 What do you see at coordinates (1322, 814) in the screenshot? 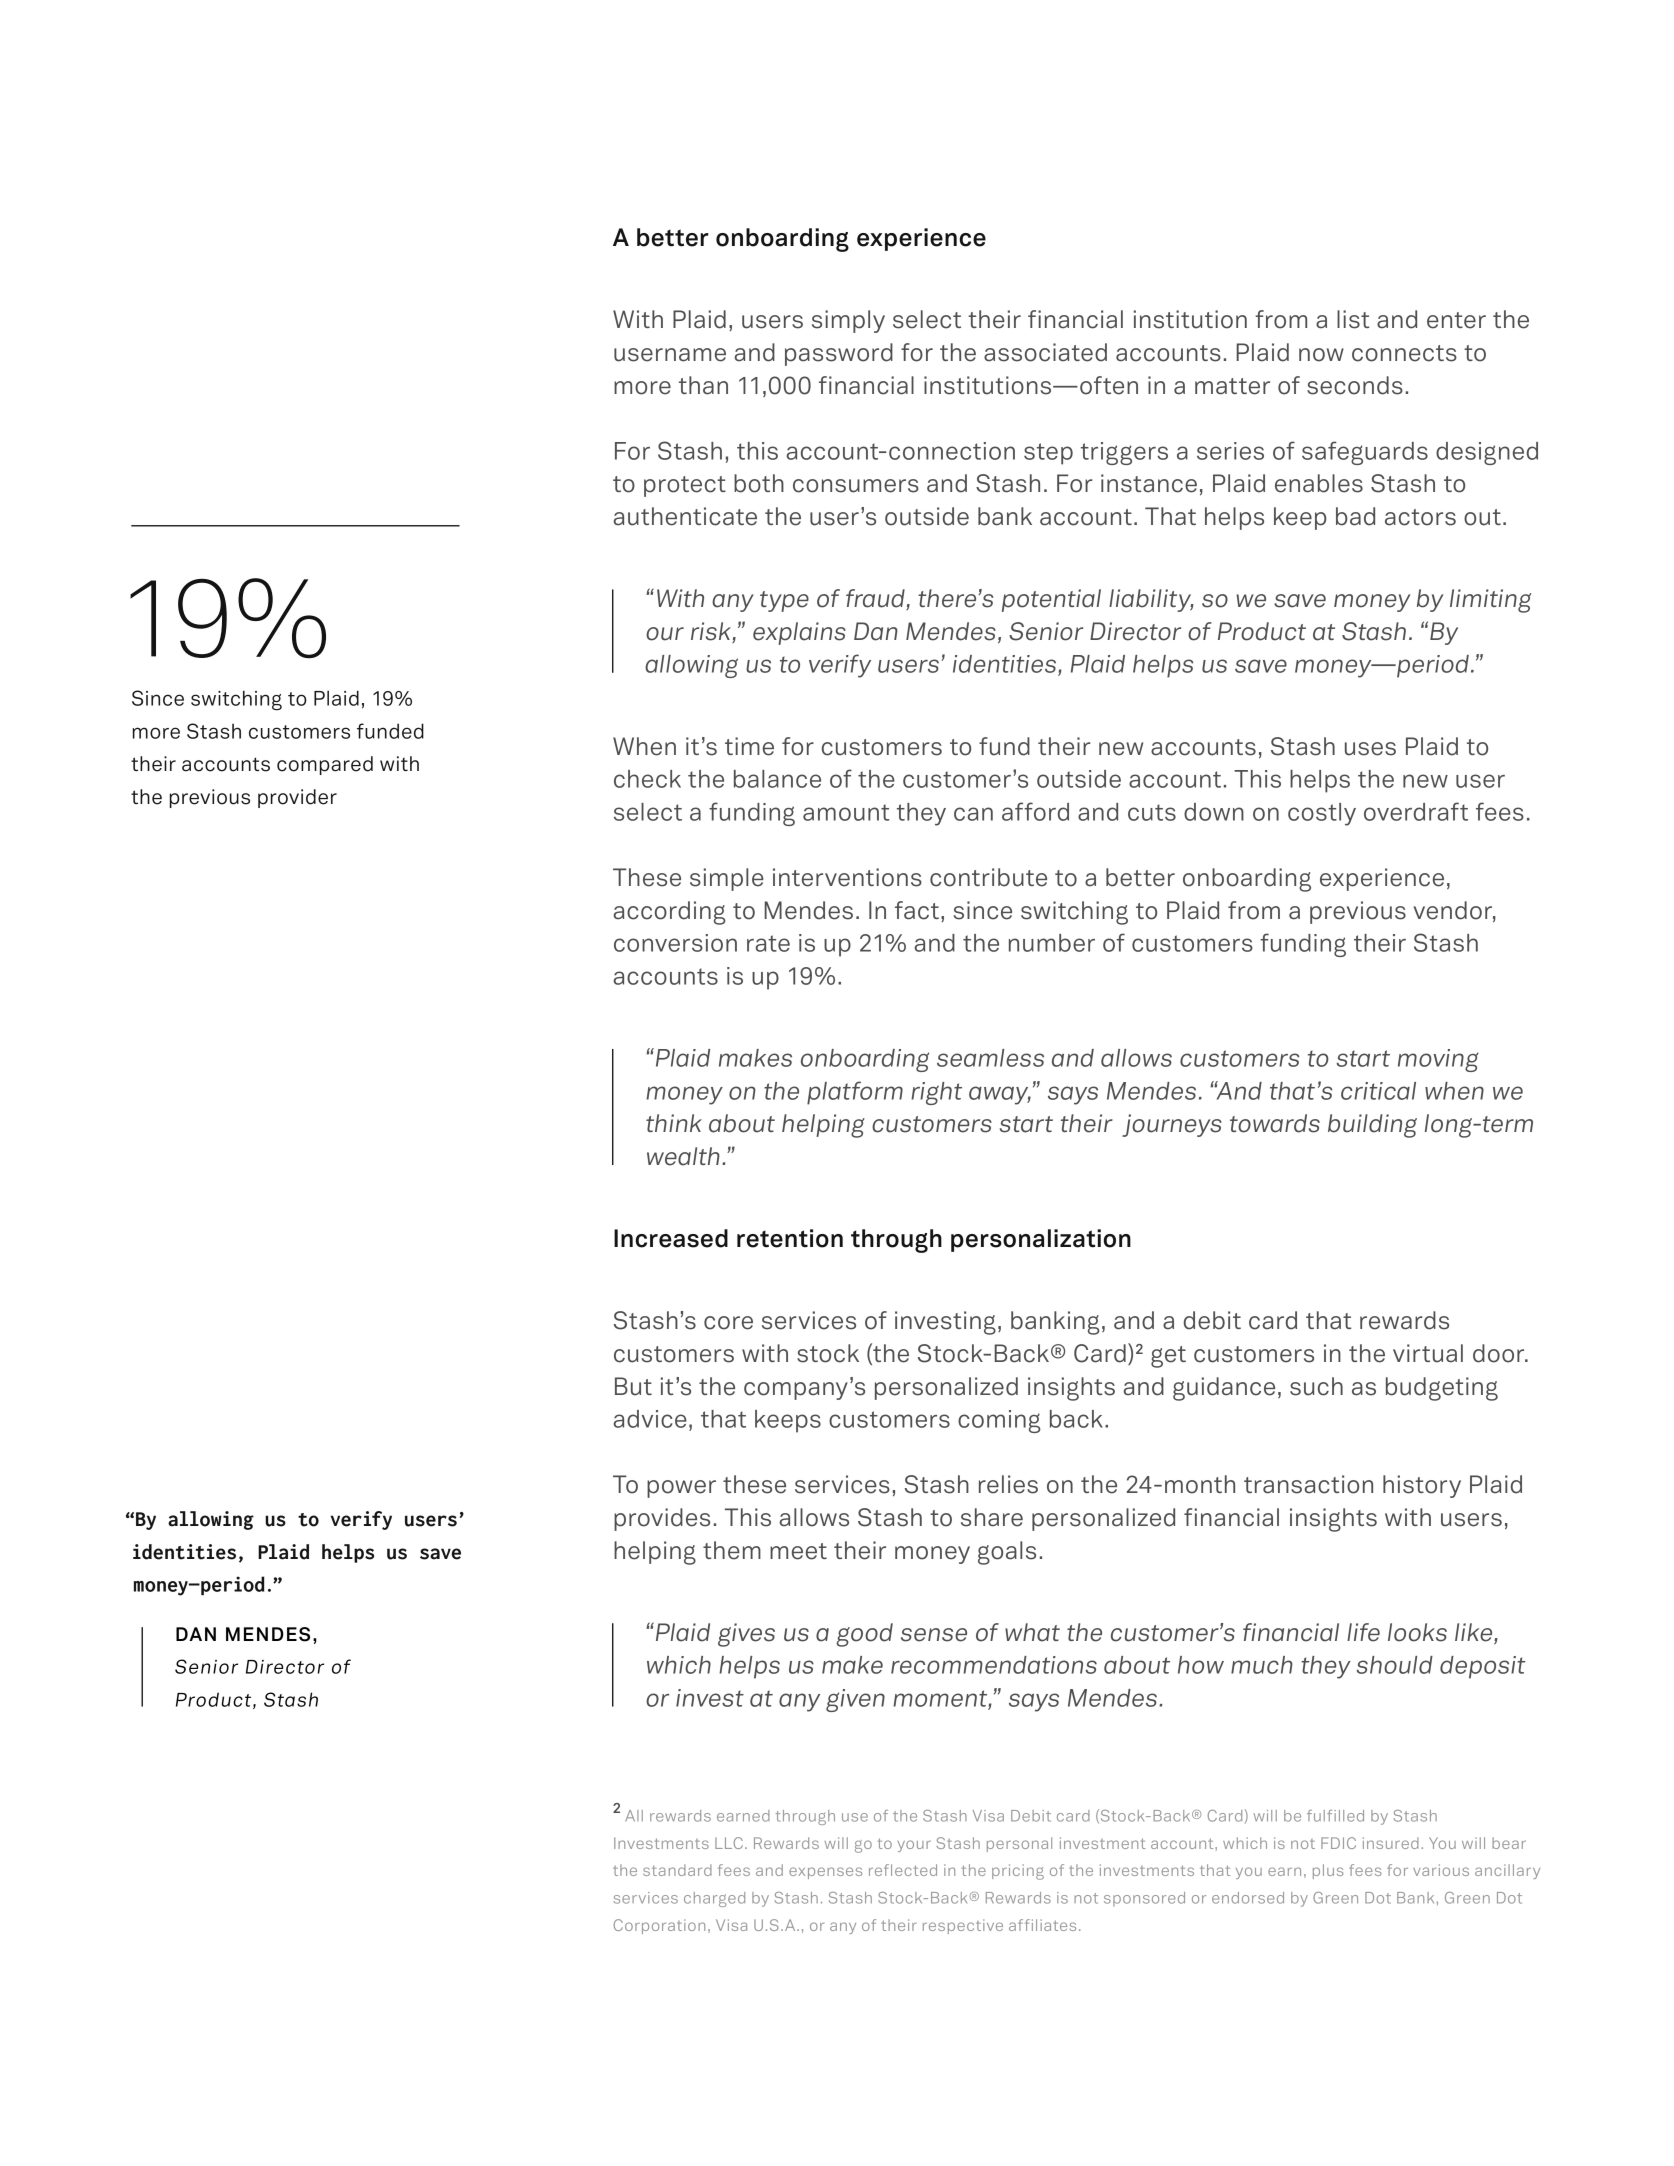
I see `costly` at bounding box center [1322, 814].
